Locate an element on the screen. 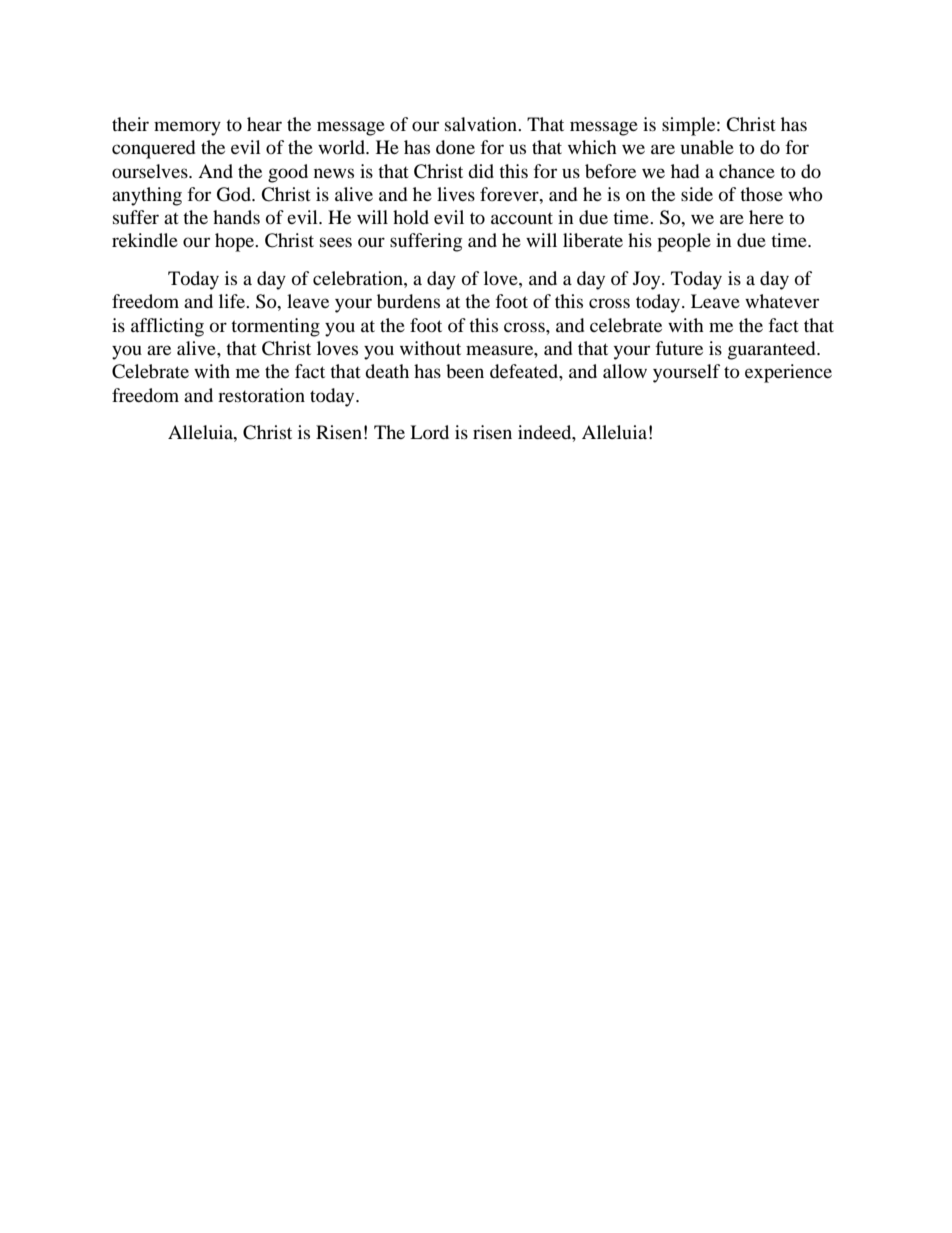  salvation is located at coordinates (482, 124).
